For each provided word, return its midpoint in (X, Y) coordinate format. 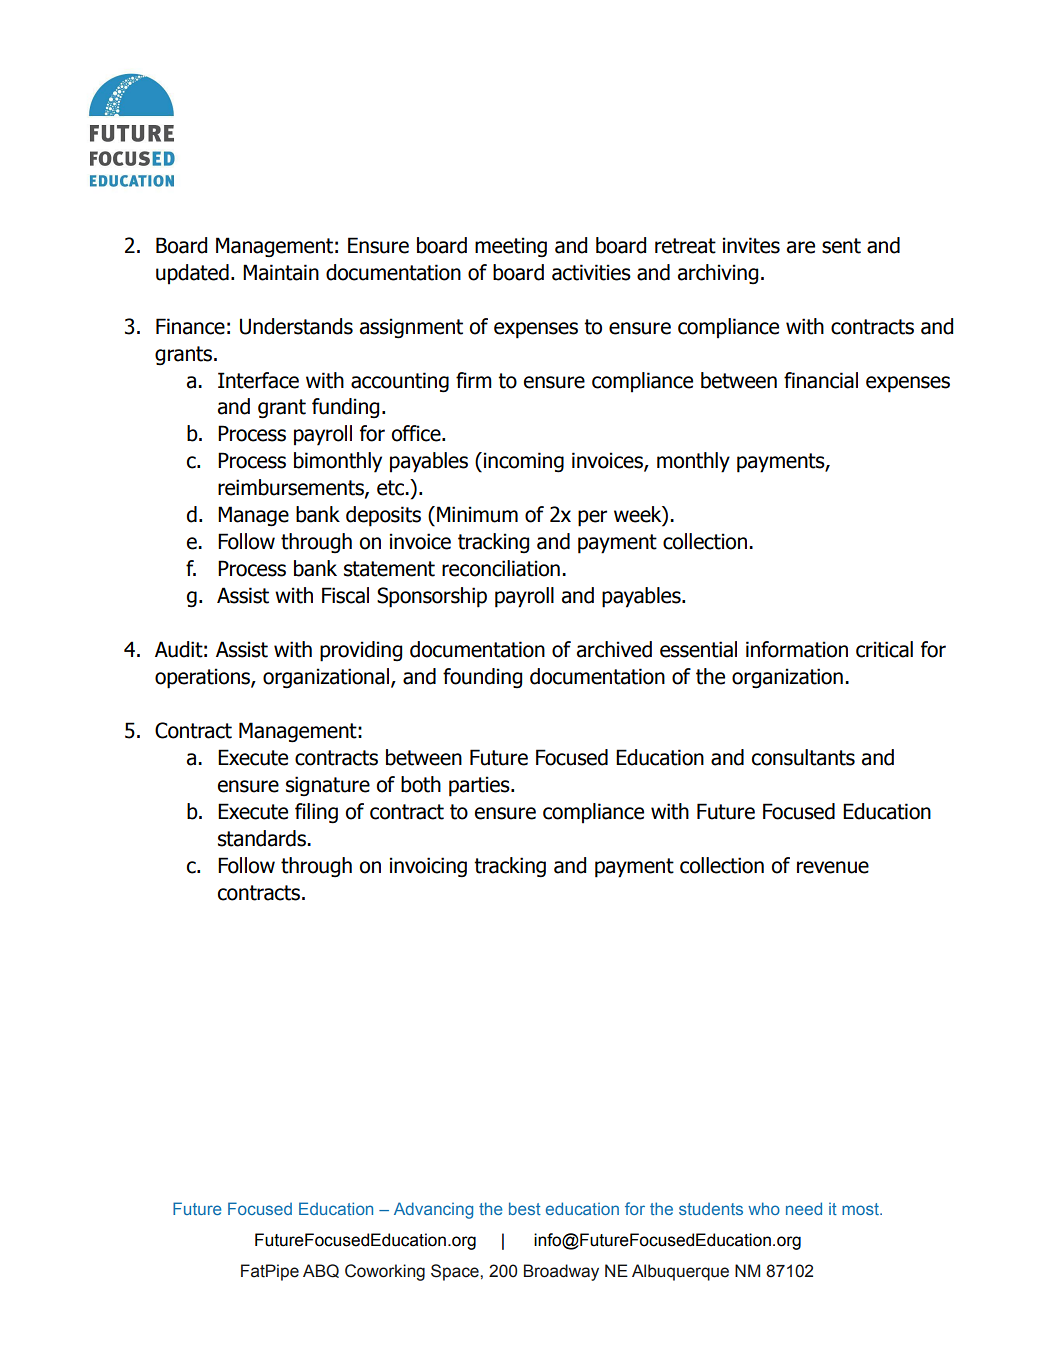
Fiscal (345, 595)
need (804, 1208)
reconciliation (501, 568)
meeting (511, 247)
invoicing (428, 867)
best (525, 1208)
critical (884, 649)
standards (263, 838)
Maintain (281, 272)
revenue (833, 867)
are (801, 247)
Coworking (385, 1272)
